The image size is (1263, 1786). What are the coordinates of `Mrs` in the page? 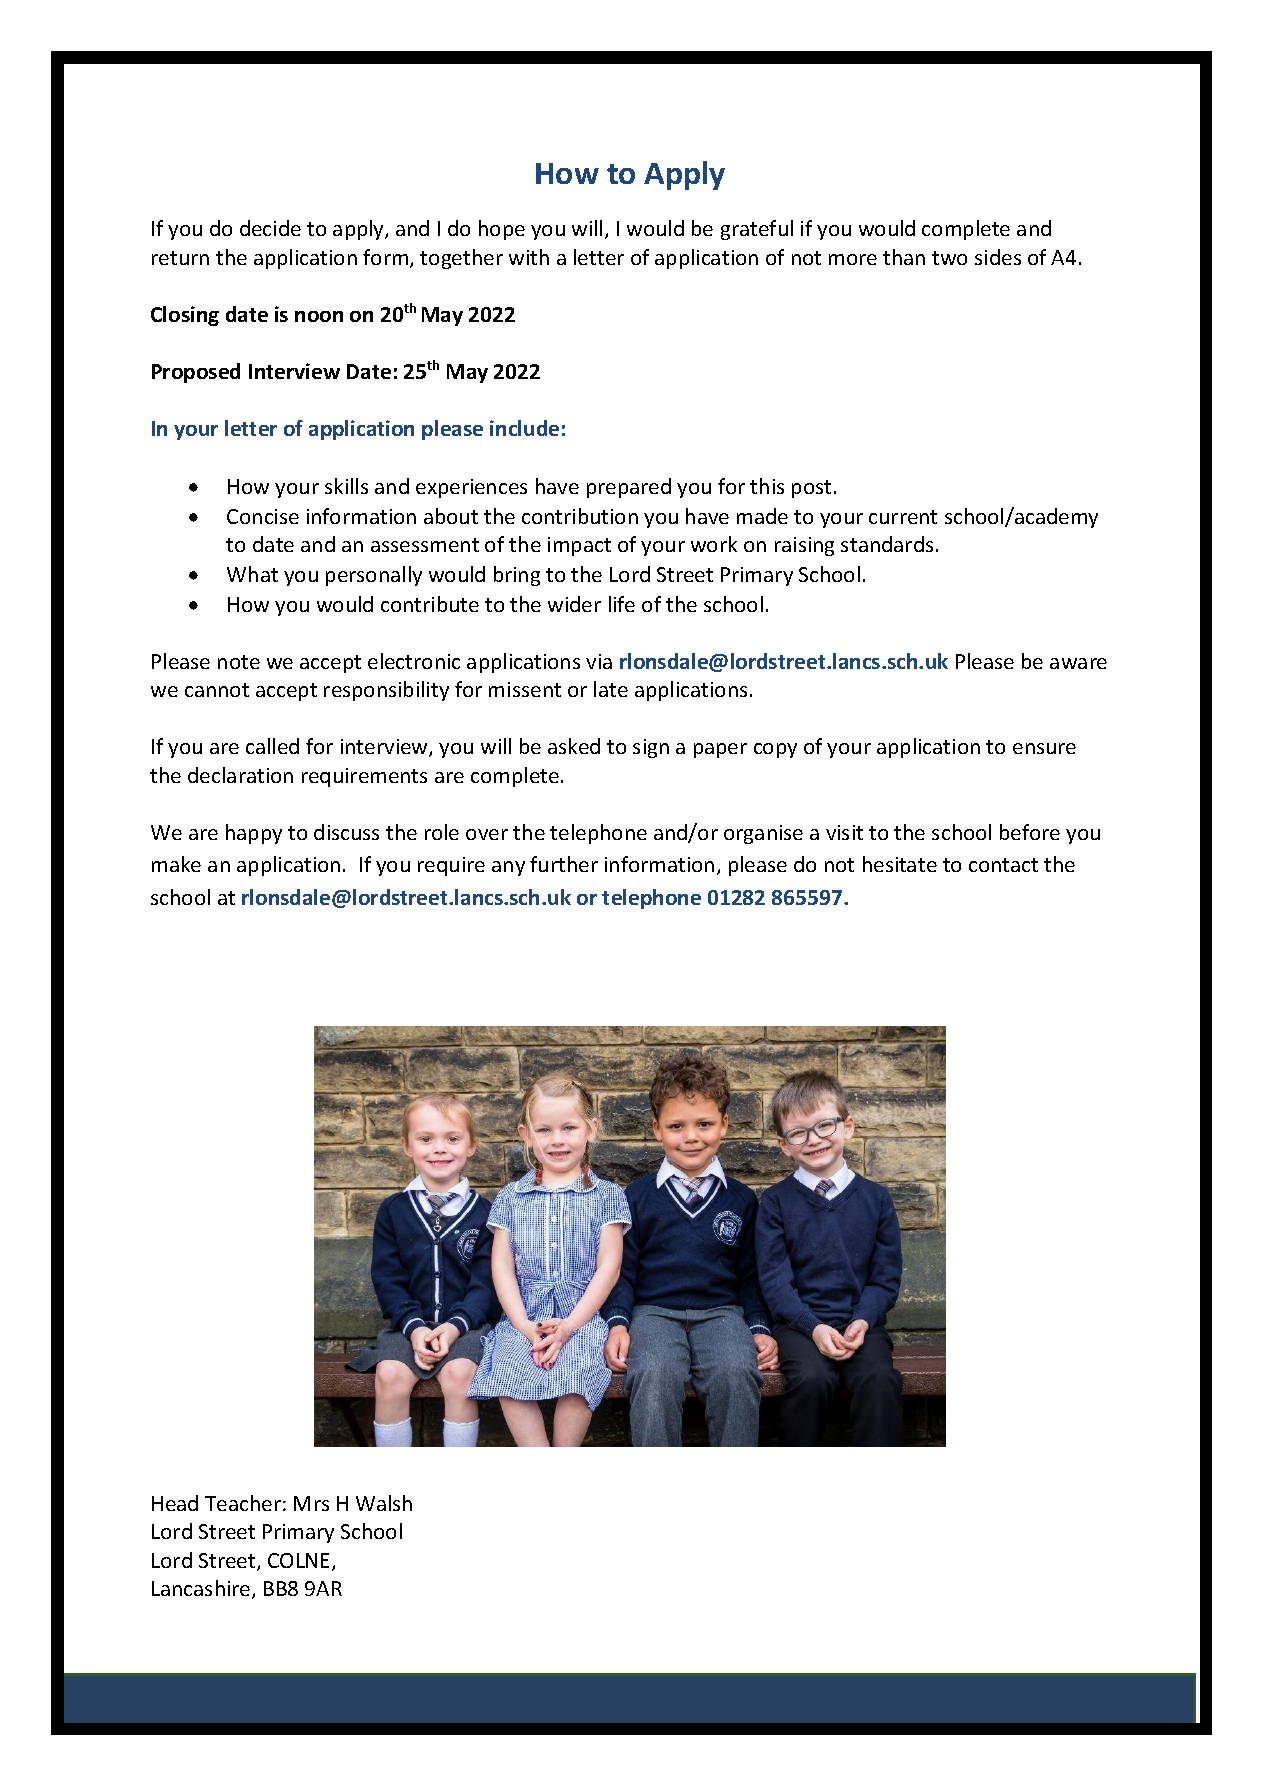 It's located at (311, 1503).
